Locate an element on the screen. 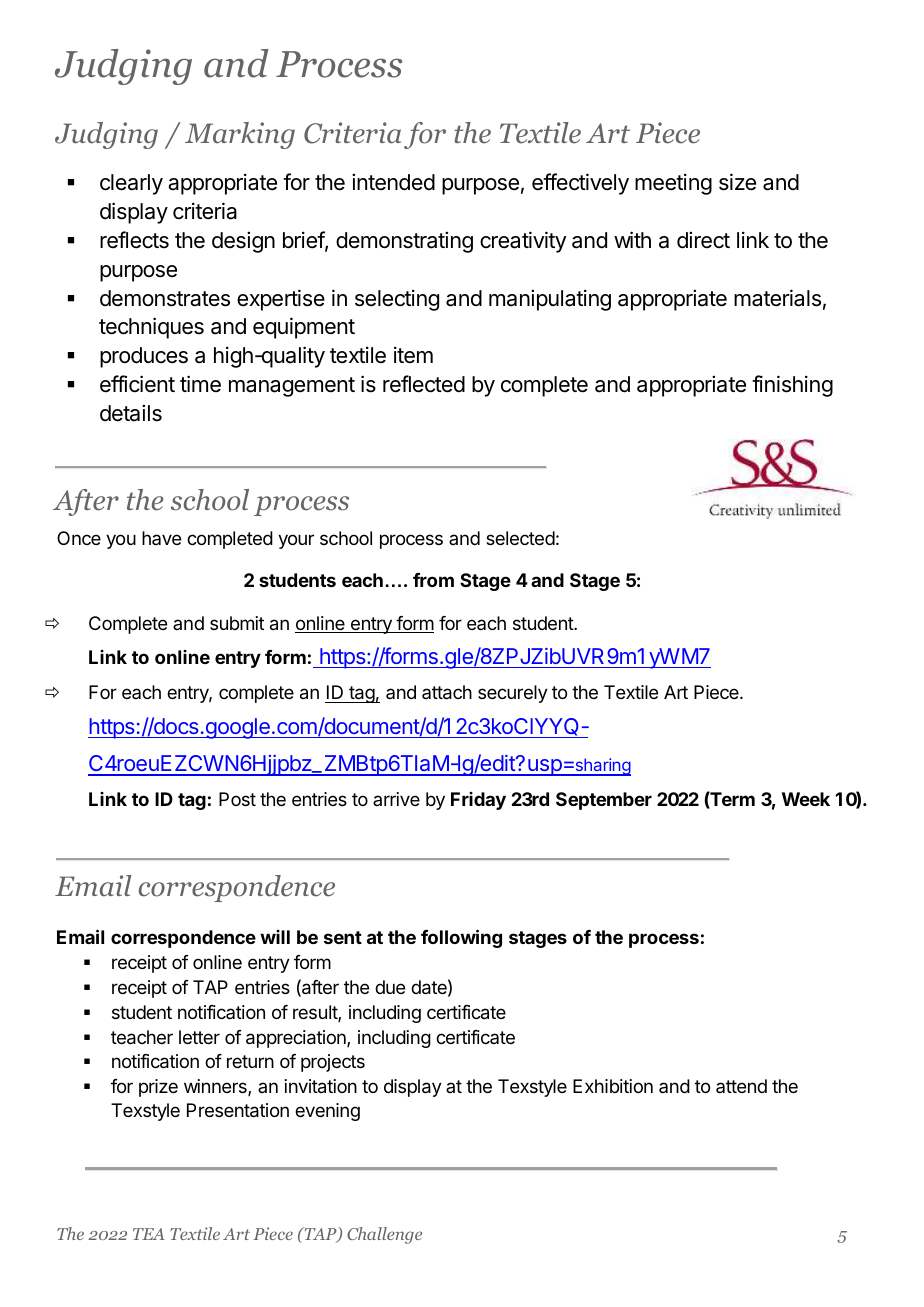 This screenshot has height=1307, width=924. prize is located at coordinates (158, 1088).
